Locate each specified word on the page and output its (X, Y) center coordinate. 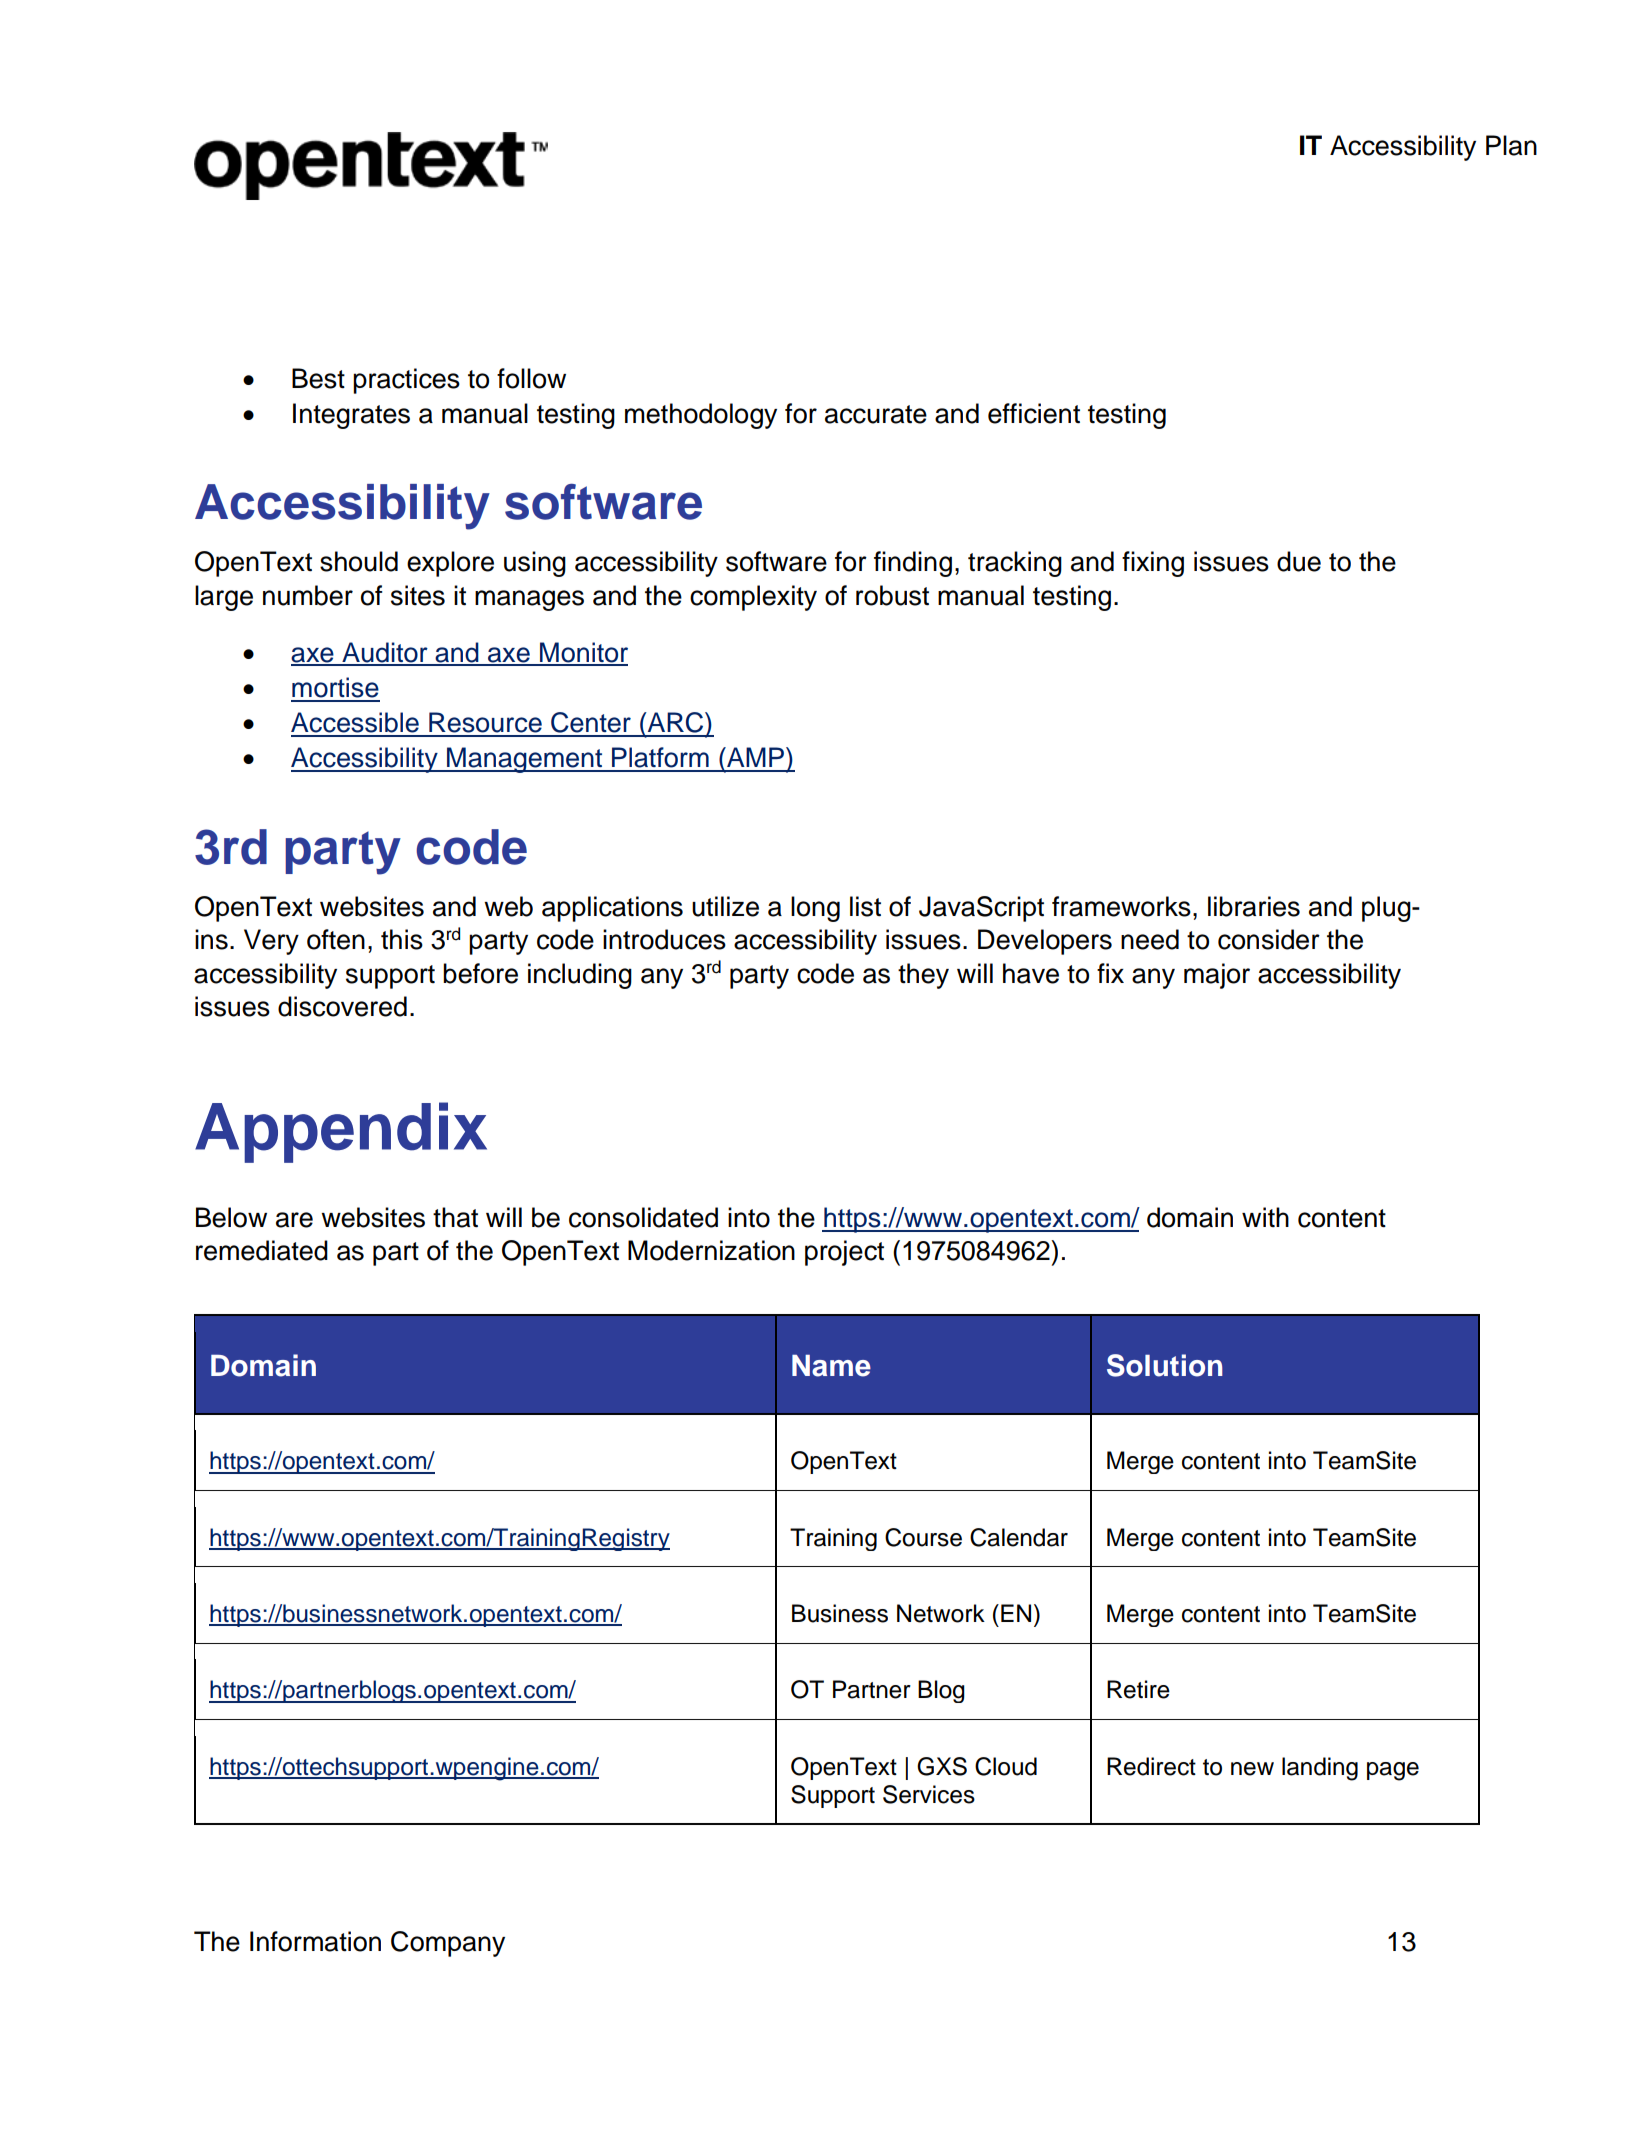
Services (929, 1794)
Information (315, 1941)
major (1217, 976)
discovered (342, 1006)
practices (406, 381)
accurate (876, 414)
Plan (1511, 145)
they (923, 976)
